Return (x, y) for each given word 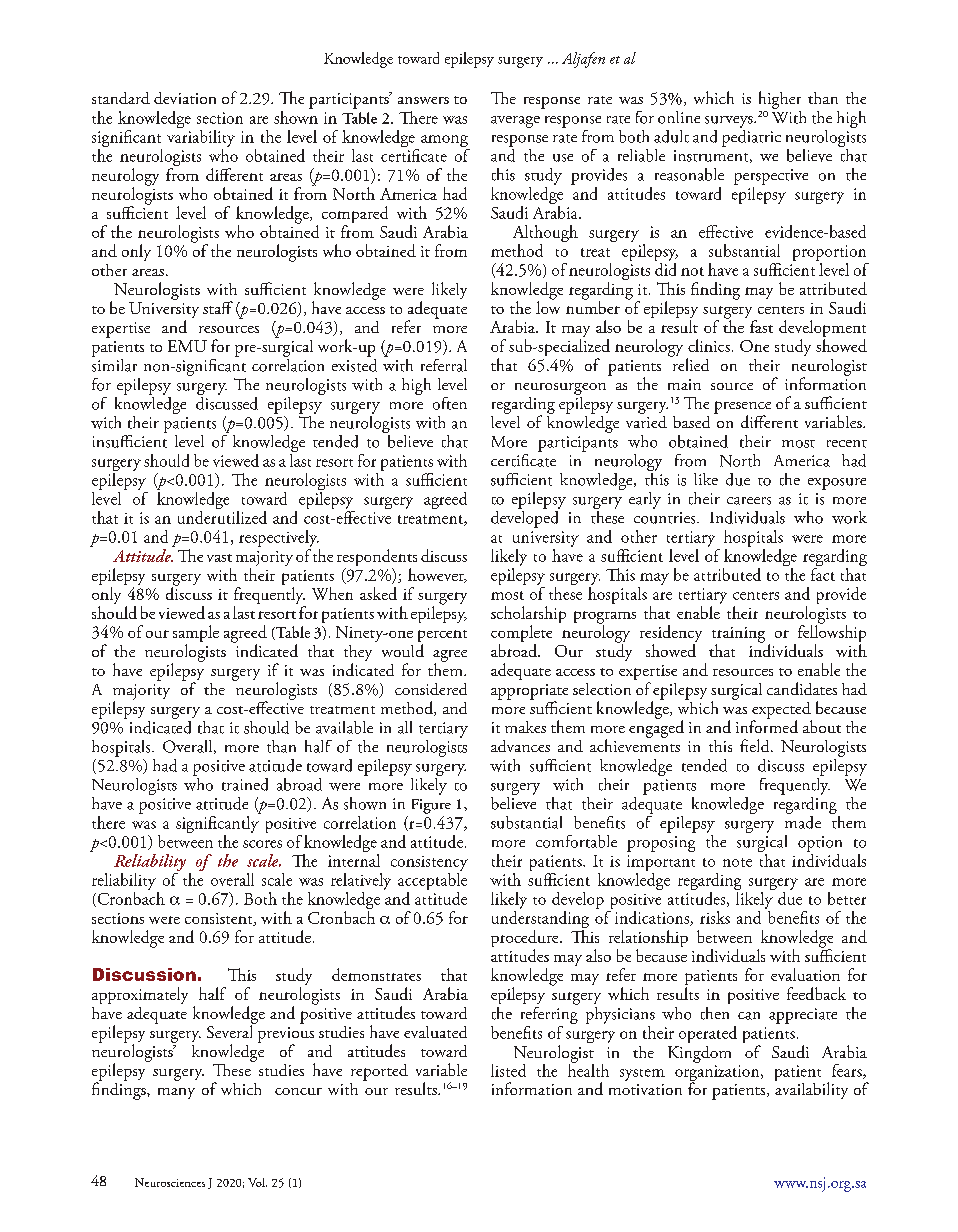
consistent (220, 919)
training (738, 636)
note (737, 862)
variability (201, 137)
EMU (187, 346)
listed (508, 1070)
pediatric (751, 137)
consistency (429, 863)
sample (196, 635)
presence (742, 408)
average (515, 122)
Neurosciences (170, 1182)
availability (811, 1089)
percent (442, 637)
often (450, 403)
